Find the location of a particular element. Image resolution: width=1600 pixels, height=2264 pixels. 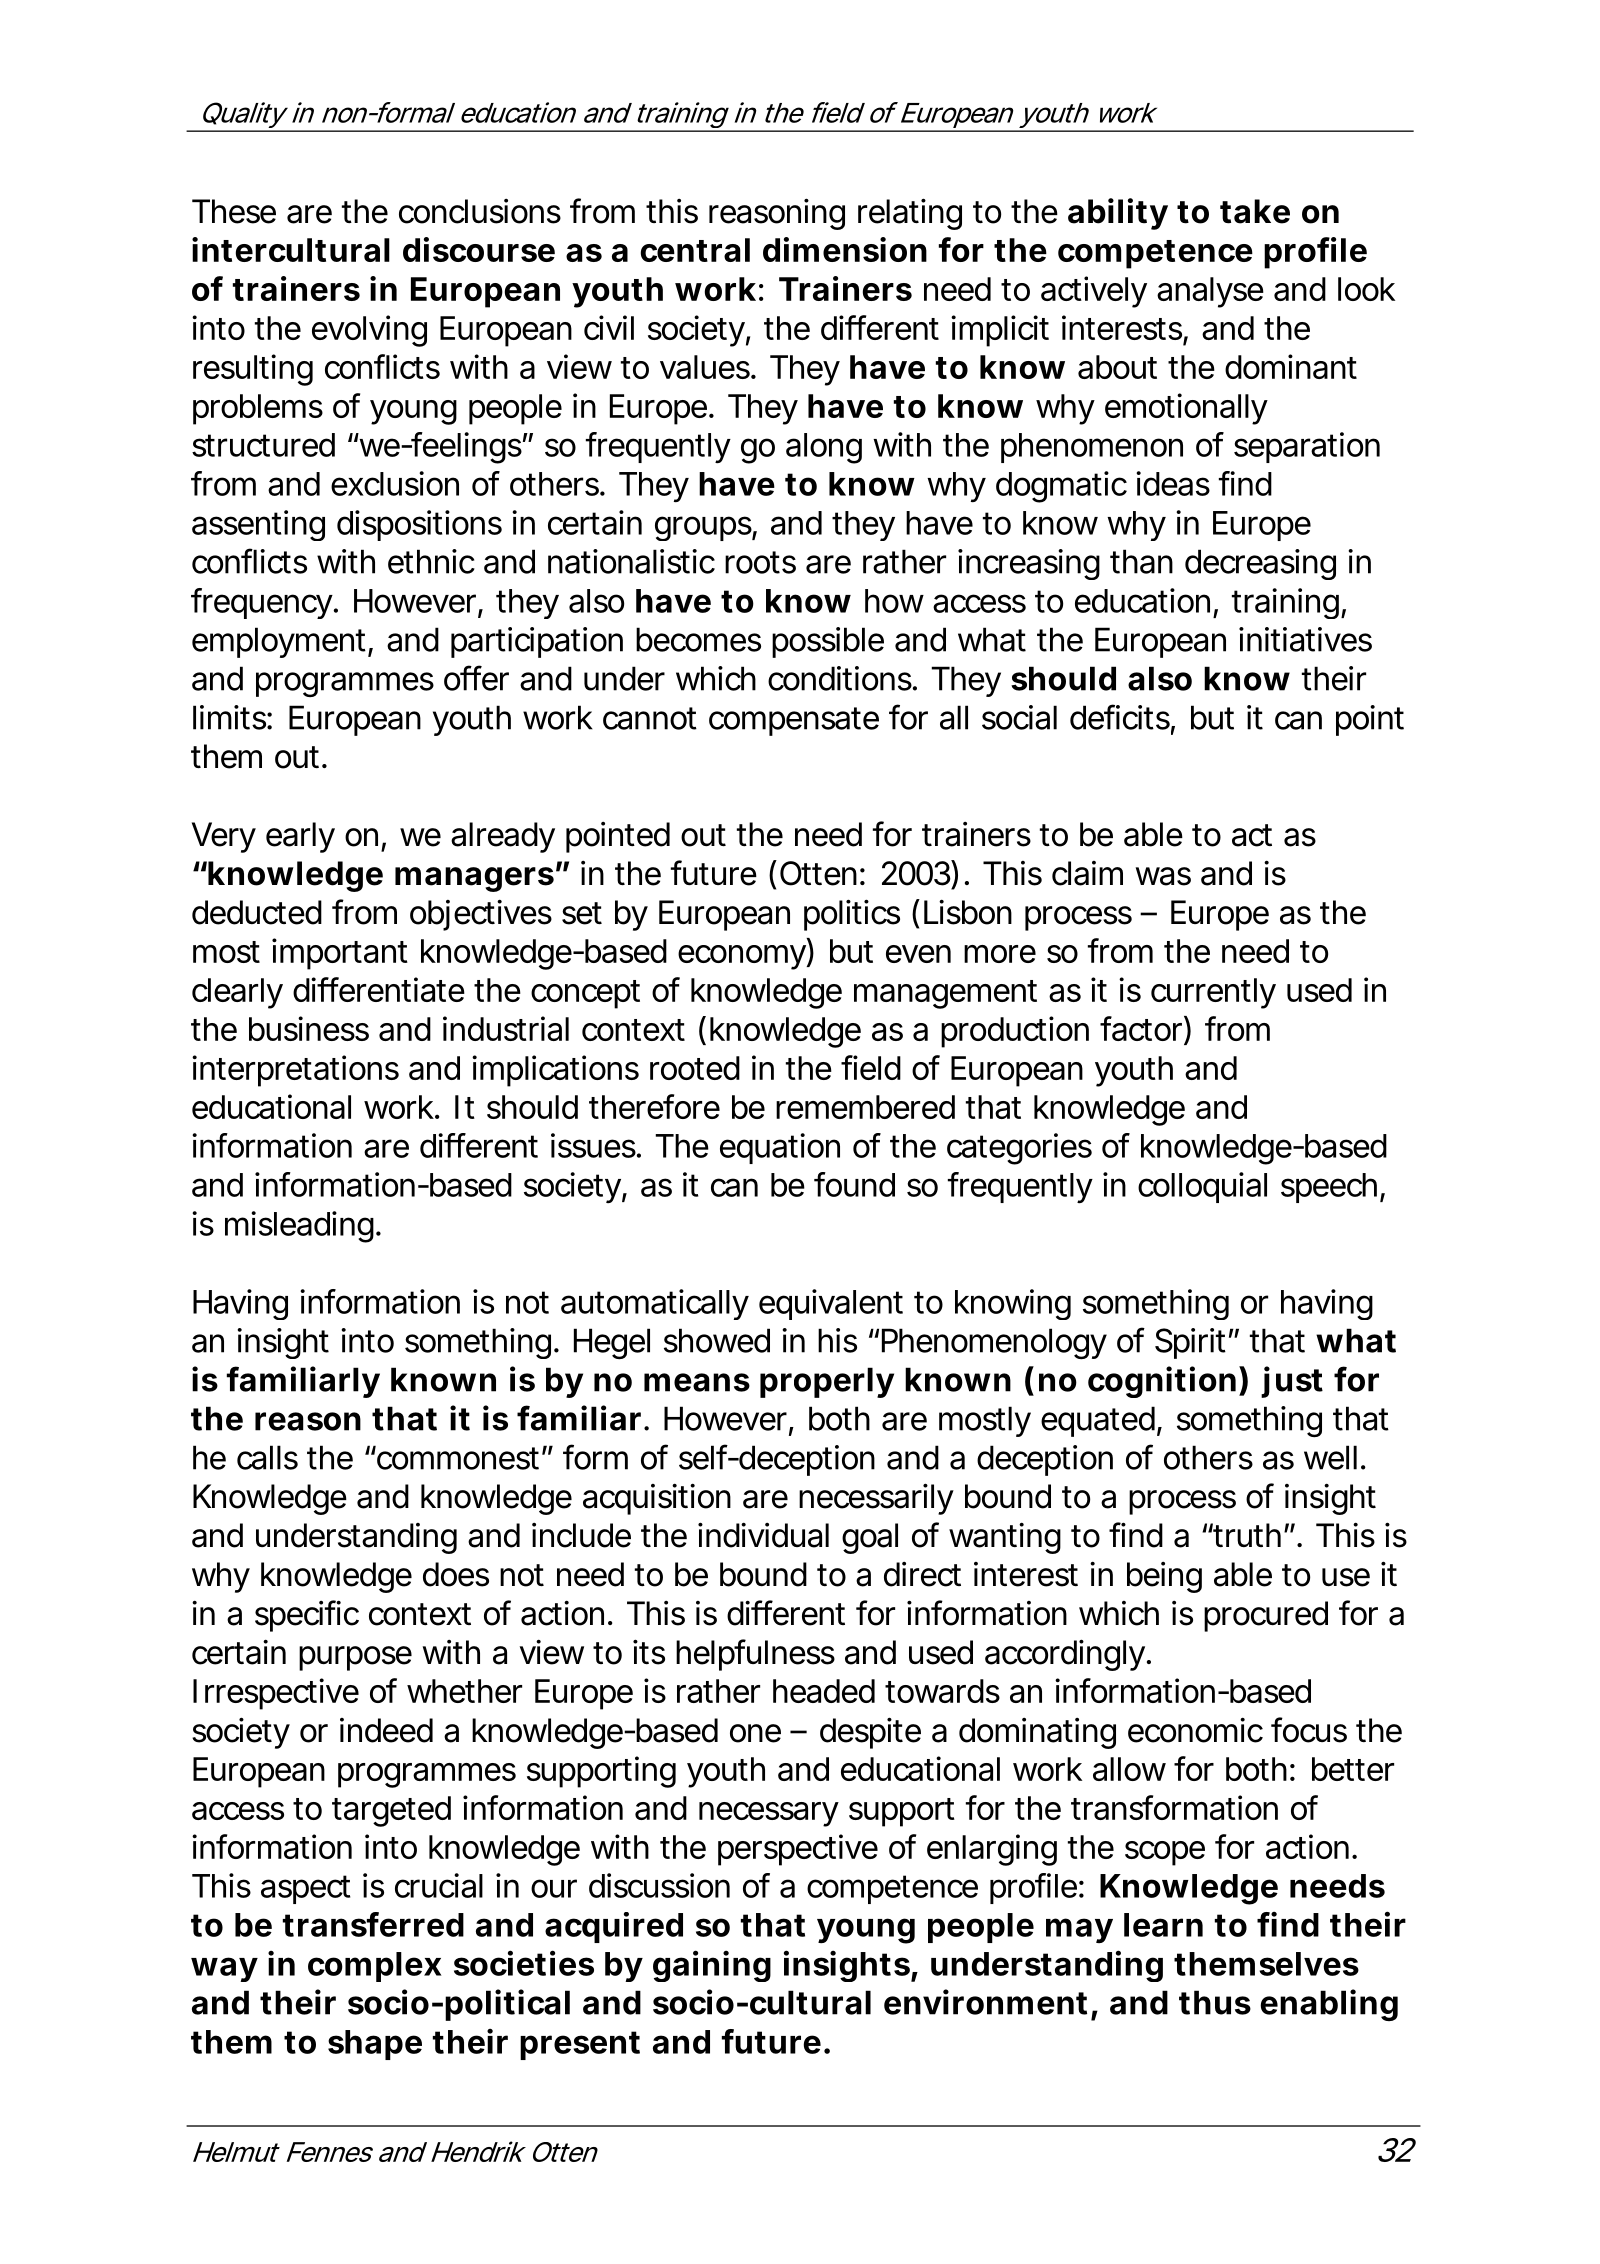

specific is located at coordinates (307, 1616).
